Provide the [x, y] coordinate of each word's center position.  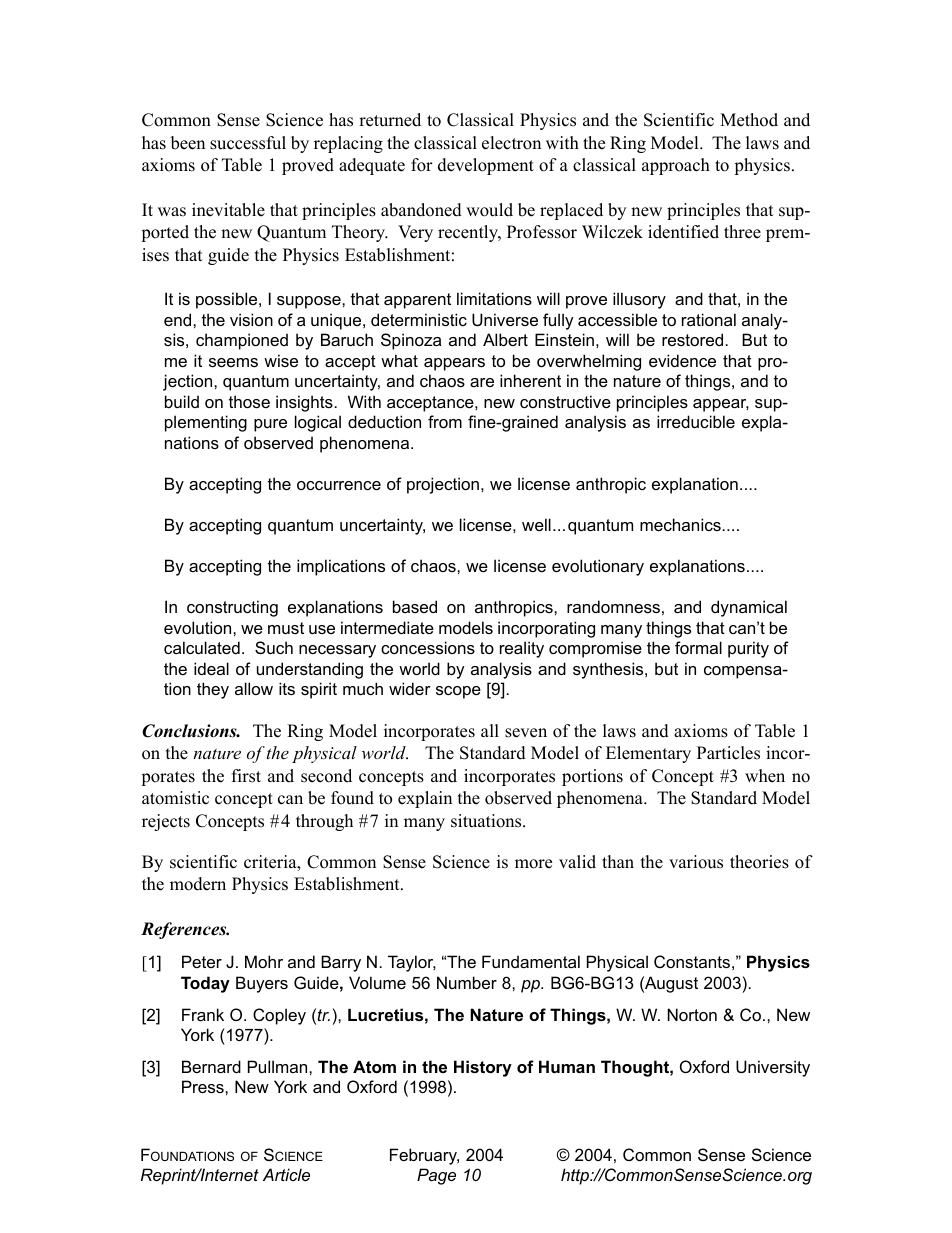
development [486, 166]
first [246, 776]
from [445, 421]
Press [204, 1086]
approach [676, 166]
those [249, 401]
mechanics [680, 524]
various [696, 862]
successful [248, 143]
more [533, 864]
